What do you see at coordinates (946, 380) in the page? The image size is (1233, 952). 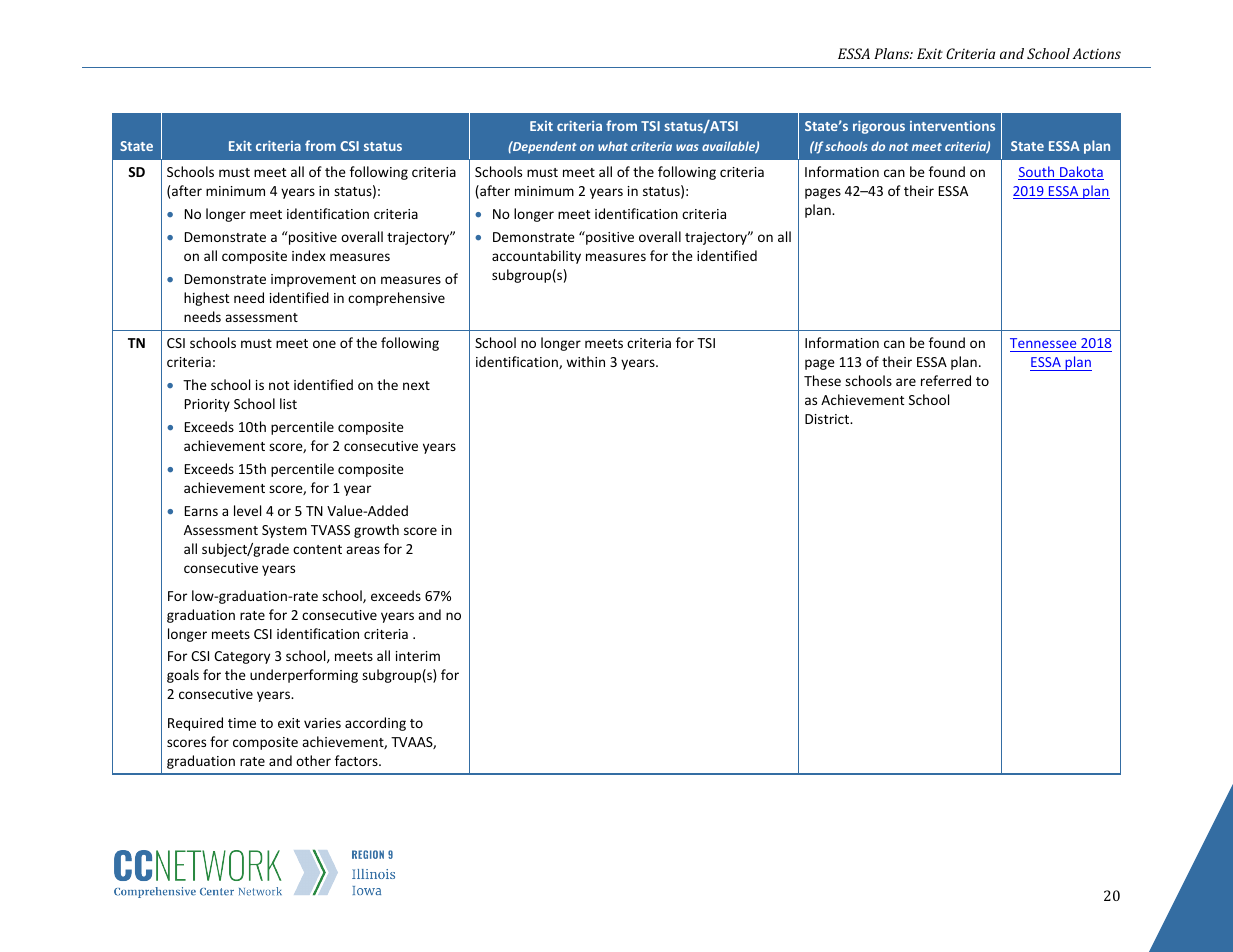 I see `referred` at bounding box center [946, 380].
